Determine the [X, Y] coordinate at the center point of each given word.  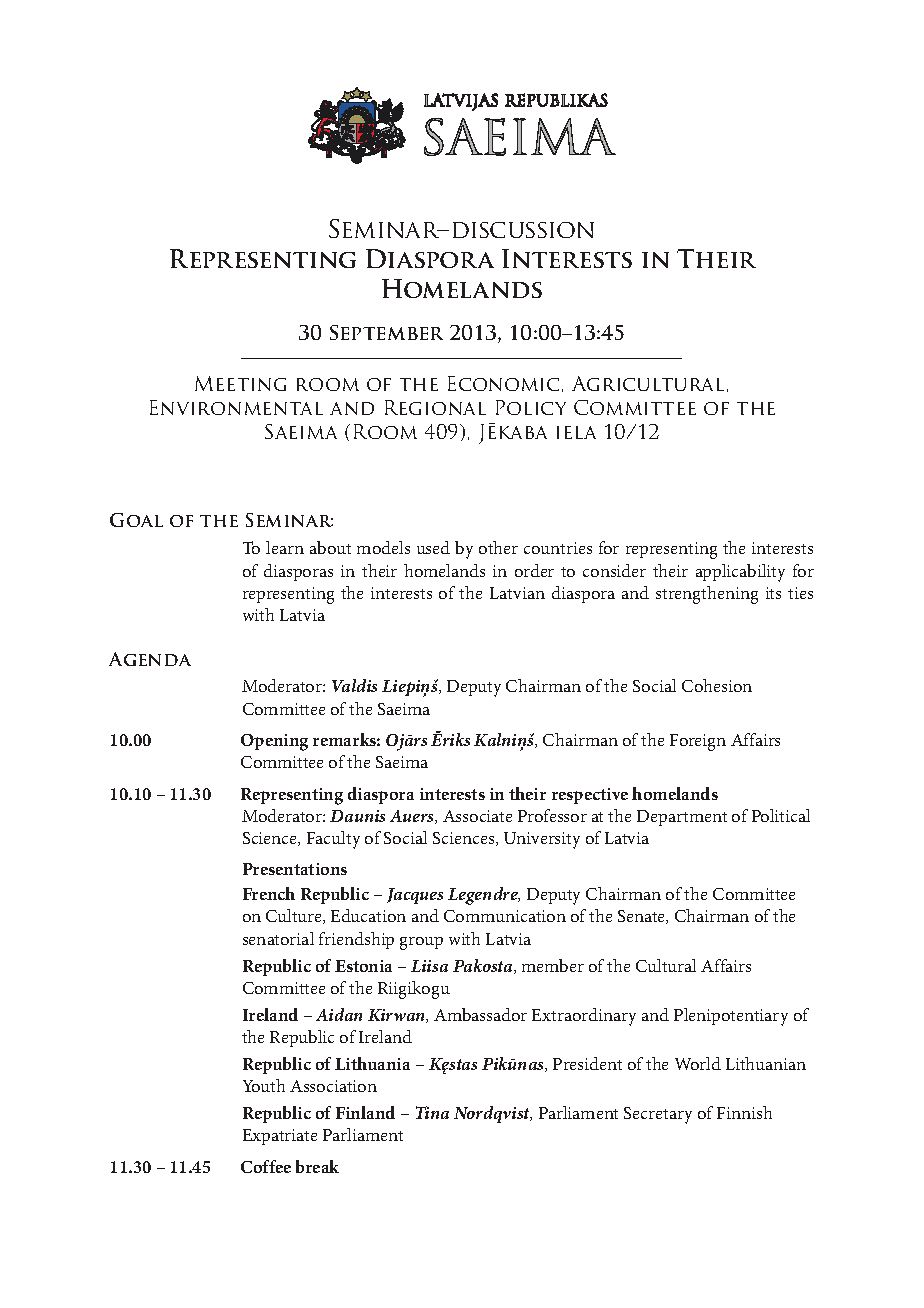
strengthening [707, 595]
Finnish [744, 1112]
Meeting [240, 383]
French [269, 893]
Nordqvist [493, 1114]
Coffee [266, 1166]
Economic [503, 383]
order [534, 570]
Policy [531, 407]
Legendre [484, 896]
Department [682, 818]
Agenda [150, 659]
